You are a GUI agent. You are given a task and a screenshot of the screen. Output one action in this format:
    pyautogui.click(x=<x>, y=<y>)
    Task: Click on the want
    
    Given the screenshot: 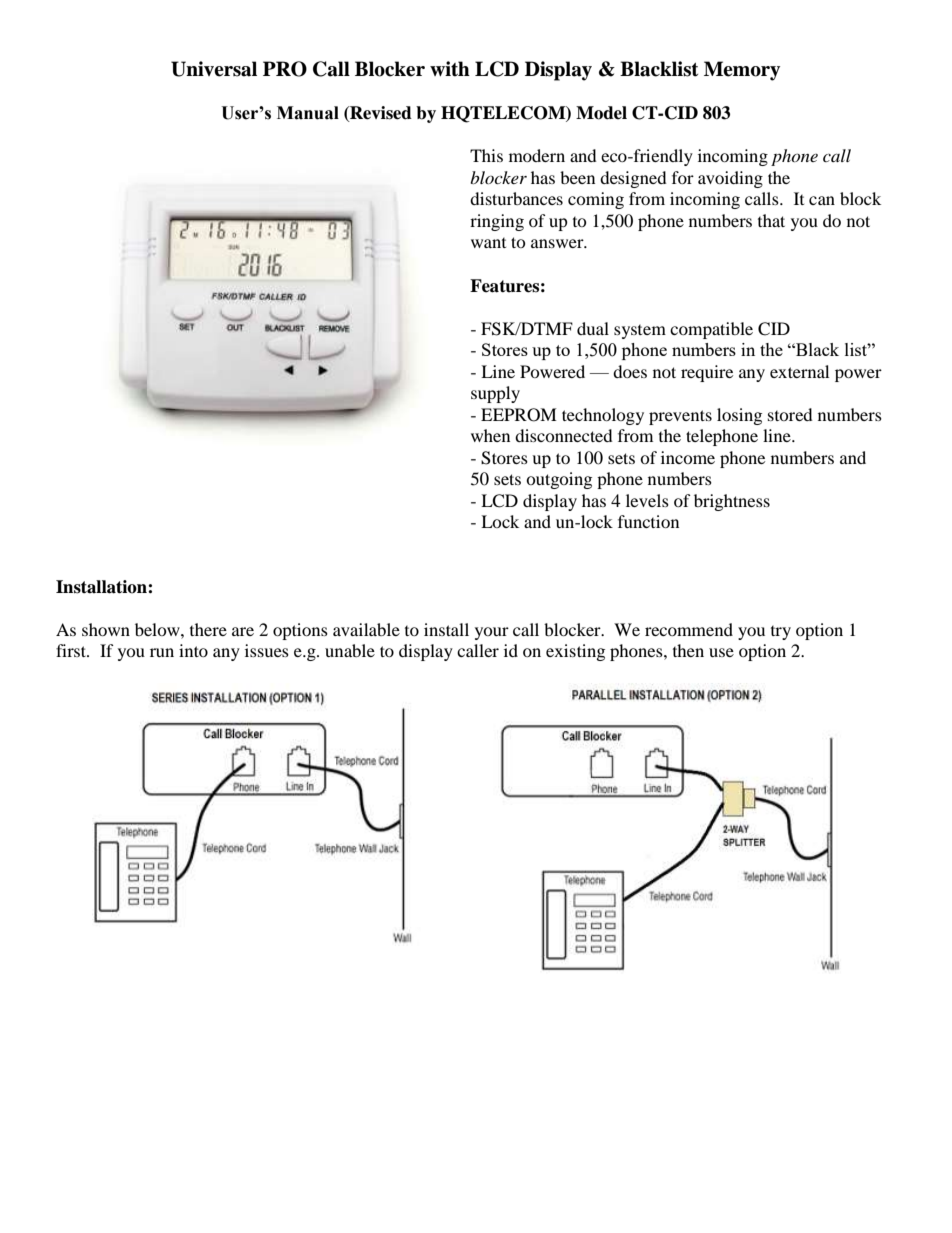 What is the action you would take?
    pyautogui.click(x=488, y=243)
